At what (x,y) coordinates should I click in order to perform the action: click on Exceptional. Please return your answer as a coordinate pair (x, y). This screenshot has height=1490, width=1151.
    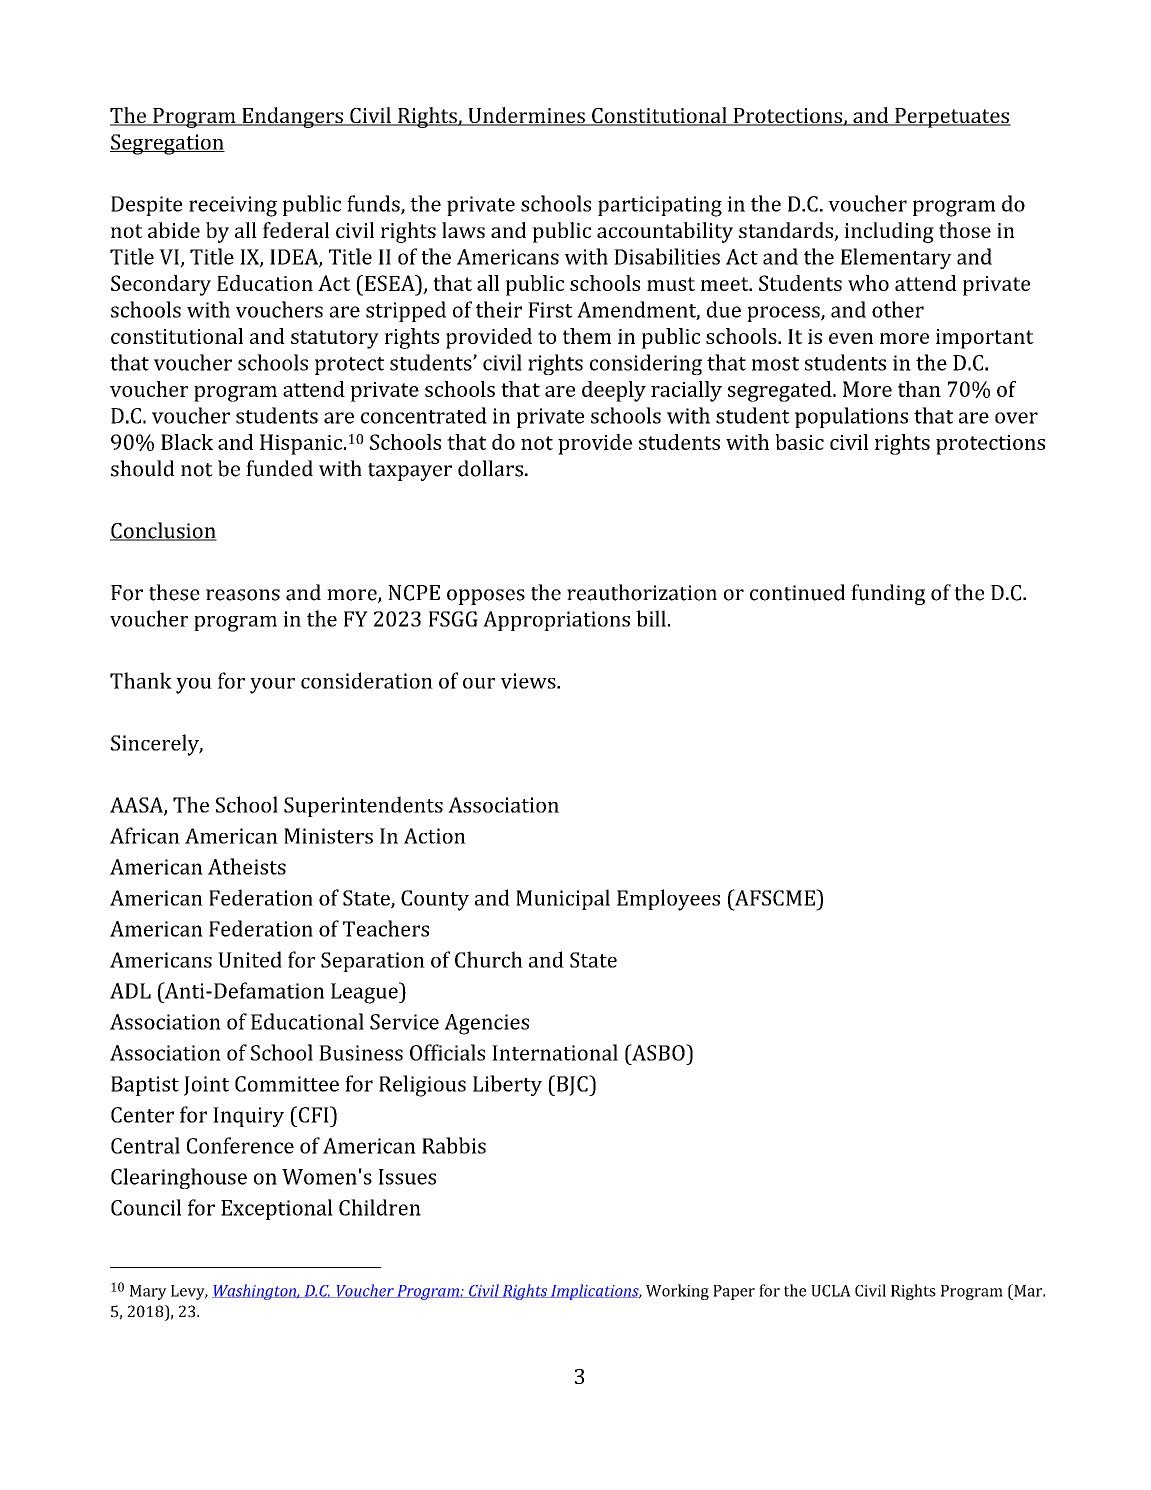
    Looking at the image, I should click on (277, 1209).
